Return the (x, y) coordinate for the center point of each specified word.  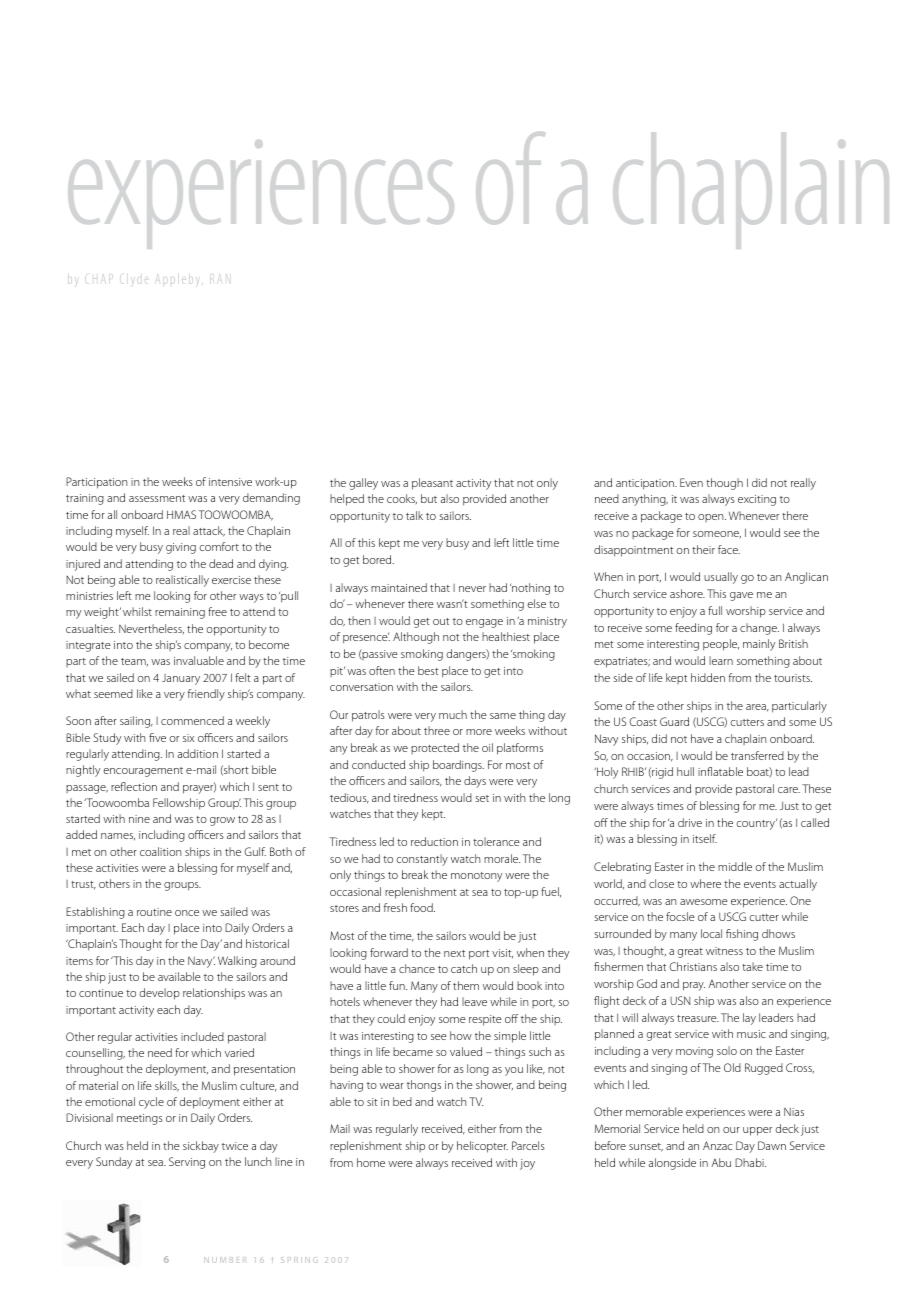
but (429, 498)
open (712, 518)
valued (466, 1051)
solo (727, 1050)
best (428, 670)
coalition (161, 851)
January (181, 679)
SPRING (299, 1260)
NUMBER (225, 1260)
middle (735, 866)
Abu (721, 1162)
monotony (476, 877)
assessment (157, 498)
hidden (708, 677)
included (202, 1036)
